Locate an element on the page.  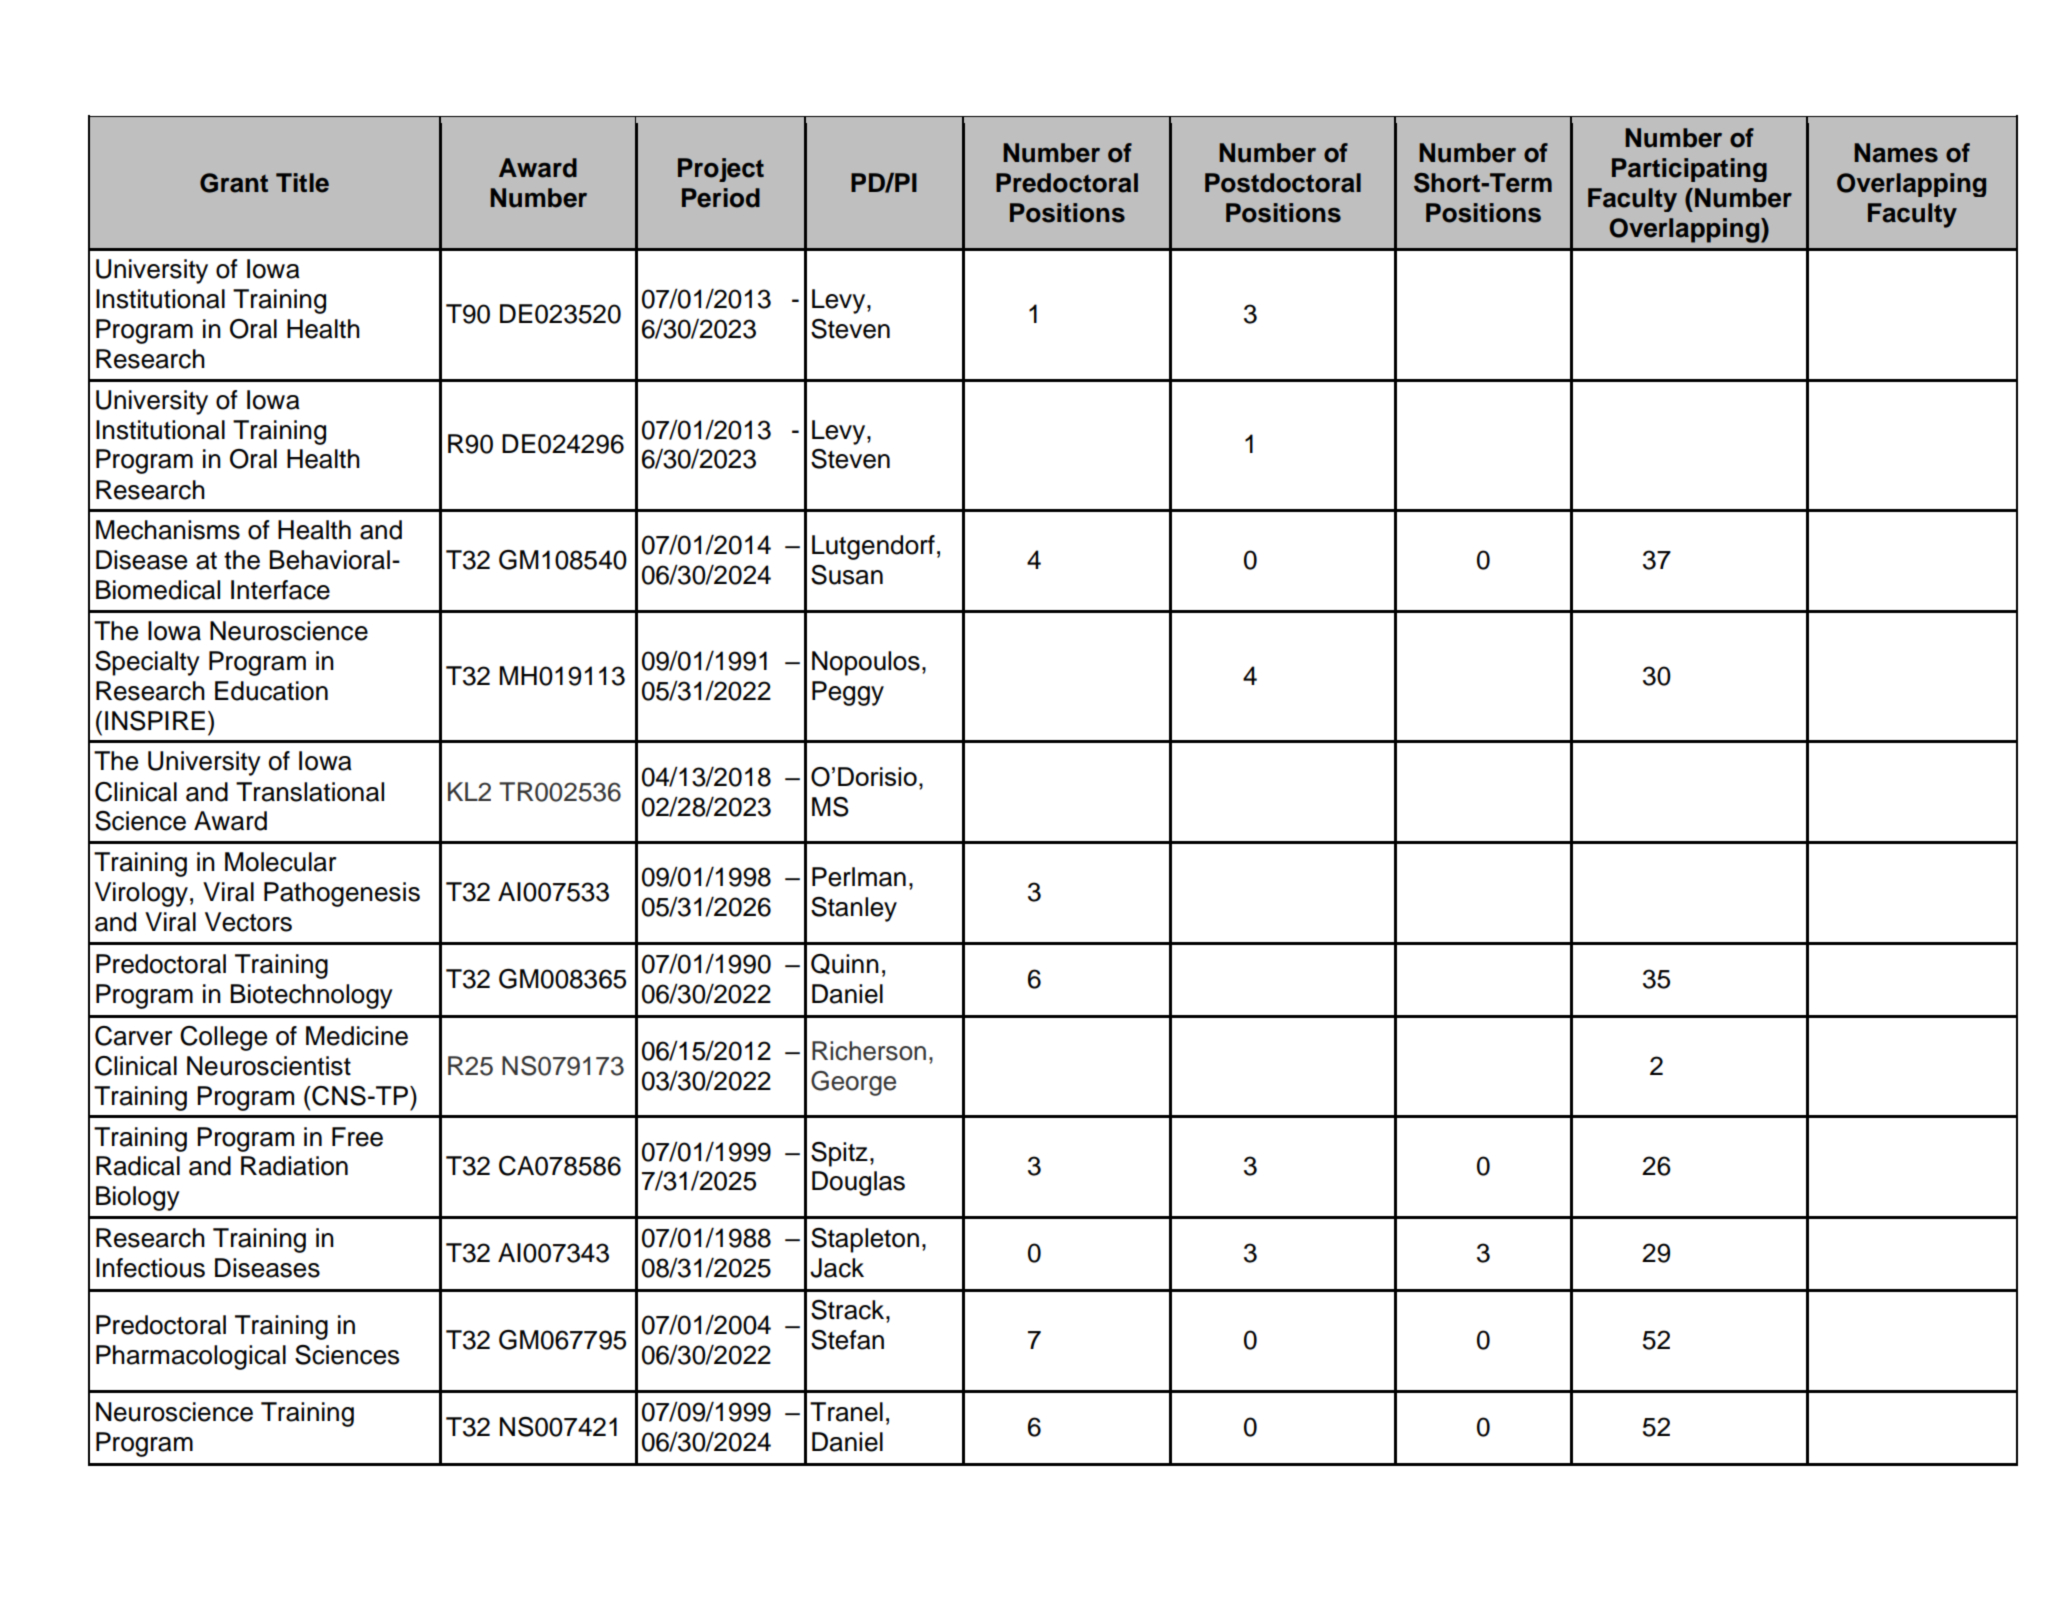
Stapleton is located at coordinates (865, 1240).
